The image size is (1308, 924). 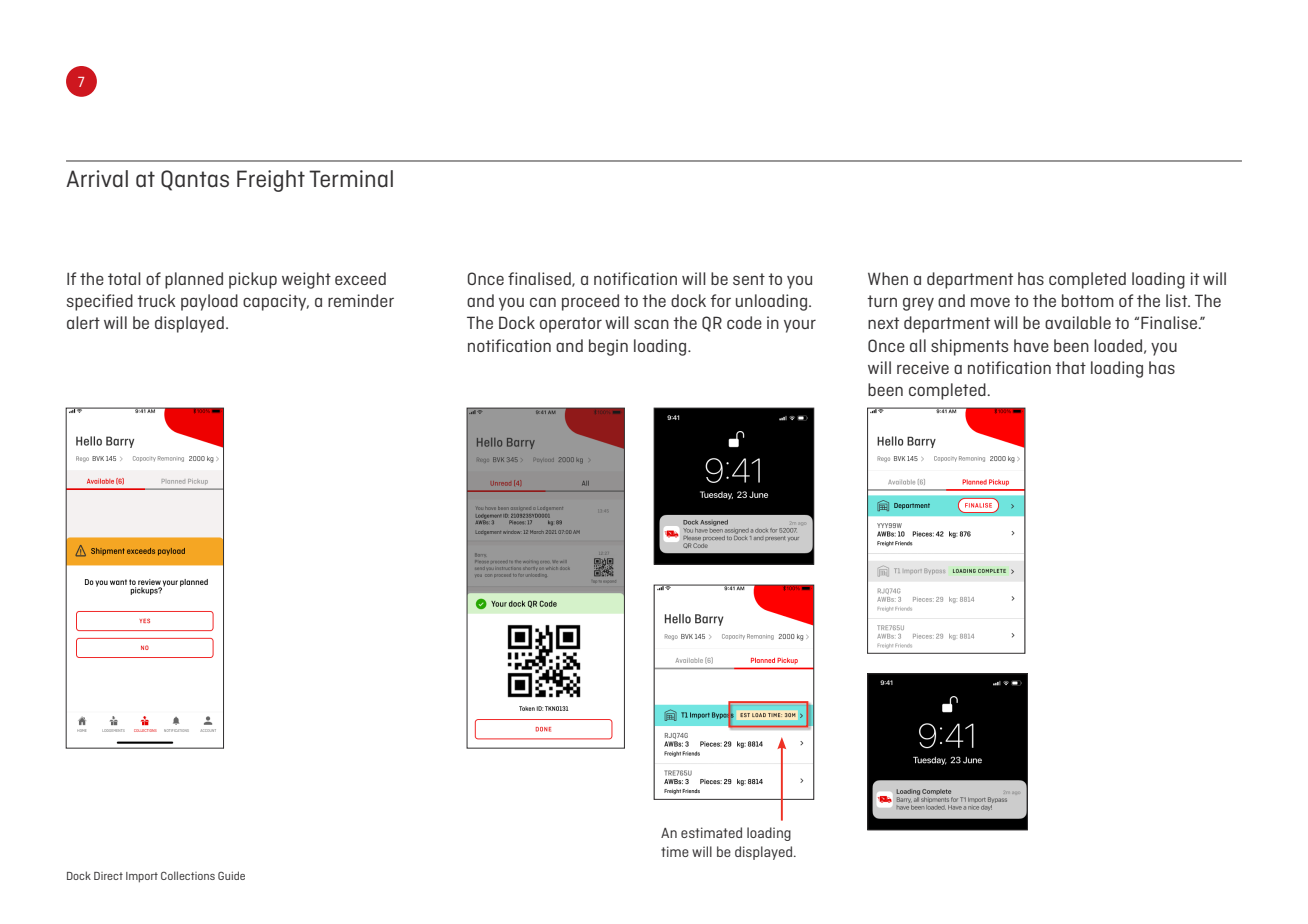 I want to click on alert, so click(x=83, y=322).
